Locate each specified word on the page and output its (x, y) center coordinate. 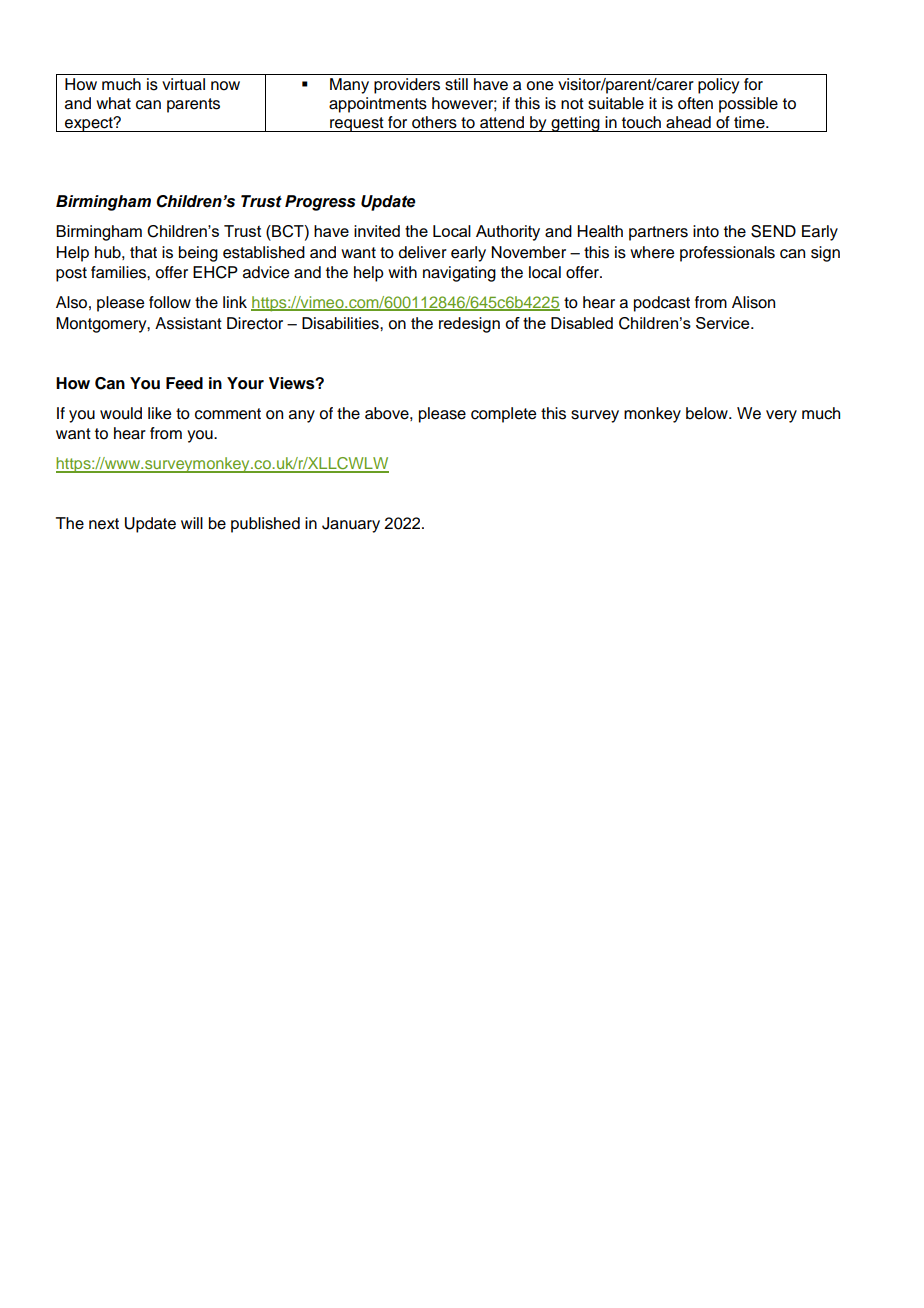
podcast (662, 304)
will (192, 523)
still (456, 84)
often (695, 103)
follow (170, 302)
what (113, 103)
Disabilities (341, 323)
